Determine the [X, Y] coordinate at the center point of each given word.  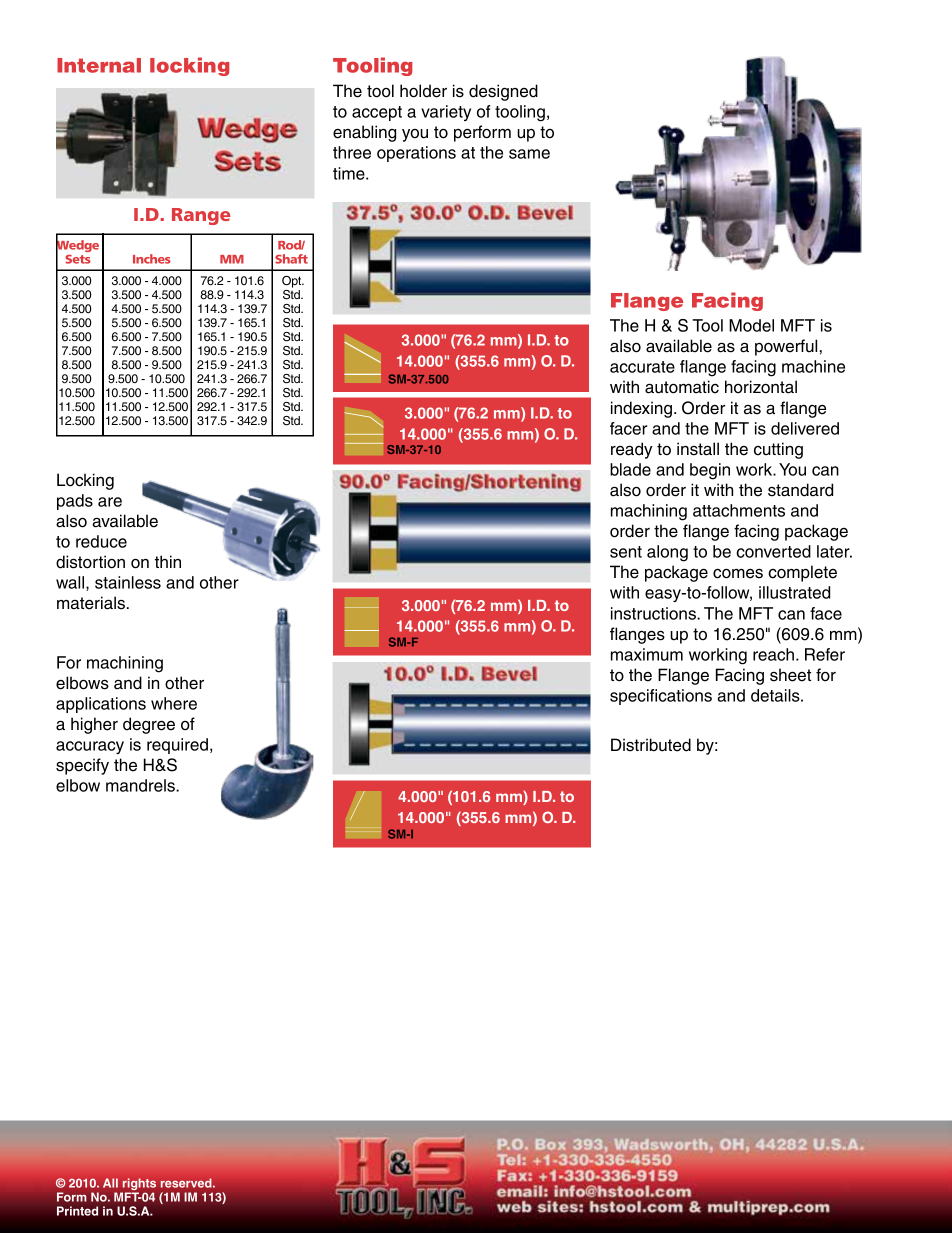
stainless [128, 582]
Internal [99, 65]
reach [773, 654]
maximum [647, 654]
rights [139, 1184]
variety [446, 113]
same [529, 154]
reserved [187, 1183]
